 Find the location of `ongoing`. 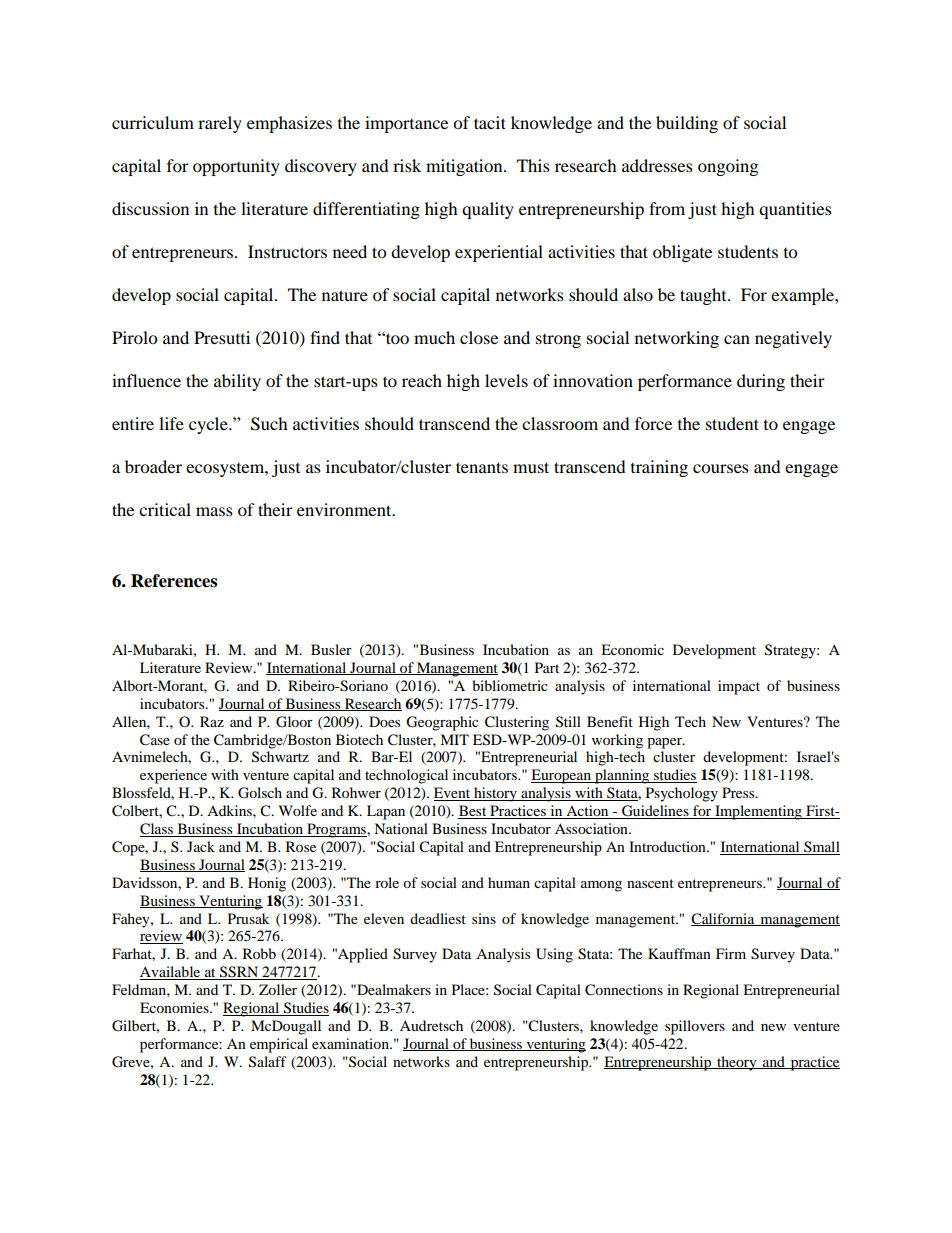

ongoing is located at coordinates (728, 167).
